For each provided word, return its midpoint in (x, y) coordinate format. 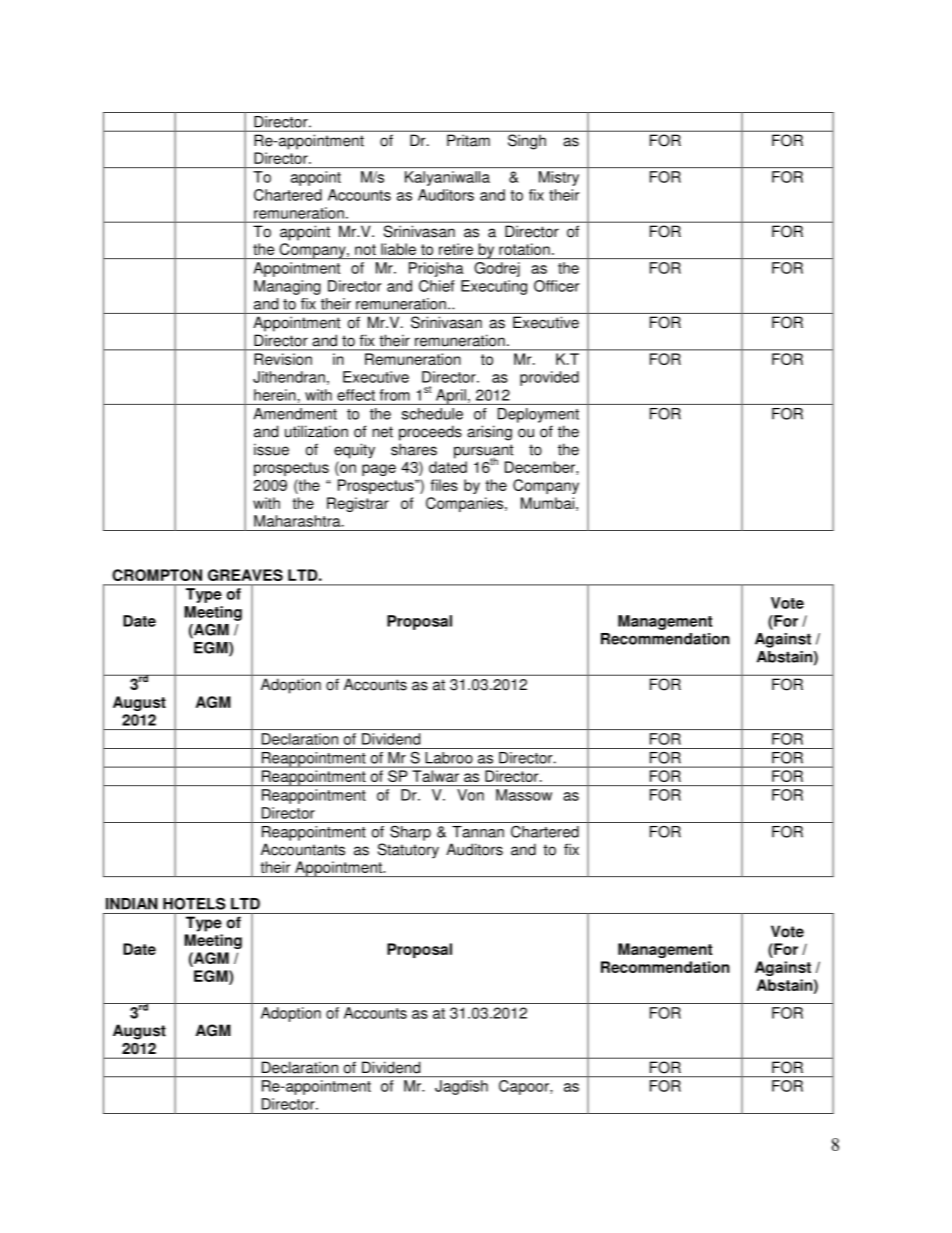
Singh (527, 142)
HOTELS (194, 904)
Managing (287, 287)
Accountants (303, 849)
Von (470, 795)
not (365, 249)
